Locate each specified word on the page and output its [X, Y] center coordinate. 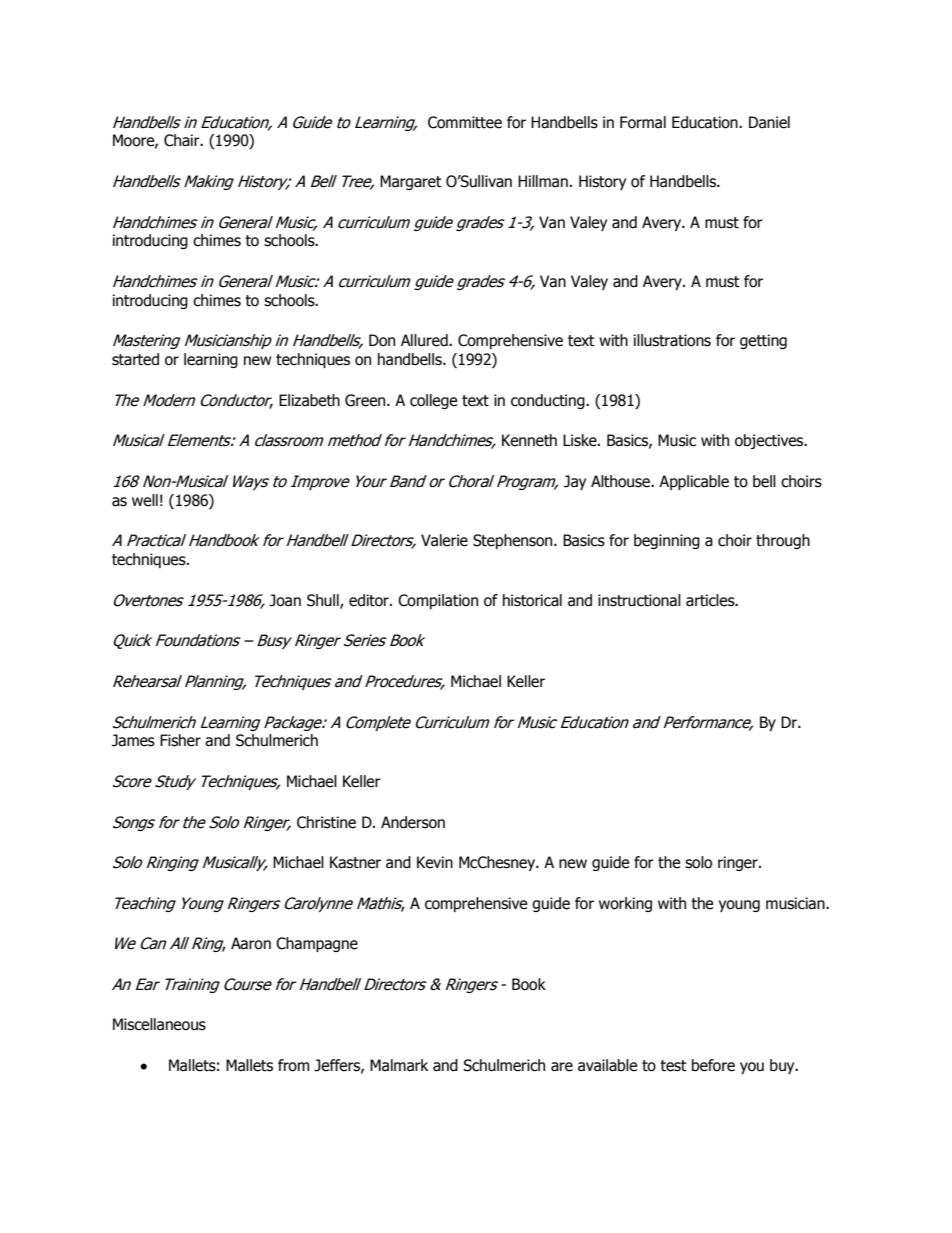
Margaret [411, 182]
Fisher [180, 740]
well [145, 500]
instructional [639, 600]
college [433, 401]
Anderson [413, 822]
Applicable [694, 482]
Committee [465, 122]
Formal [643, 122]
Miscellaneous [159, 1024]
